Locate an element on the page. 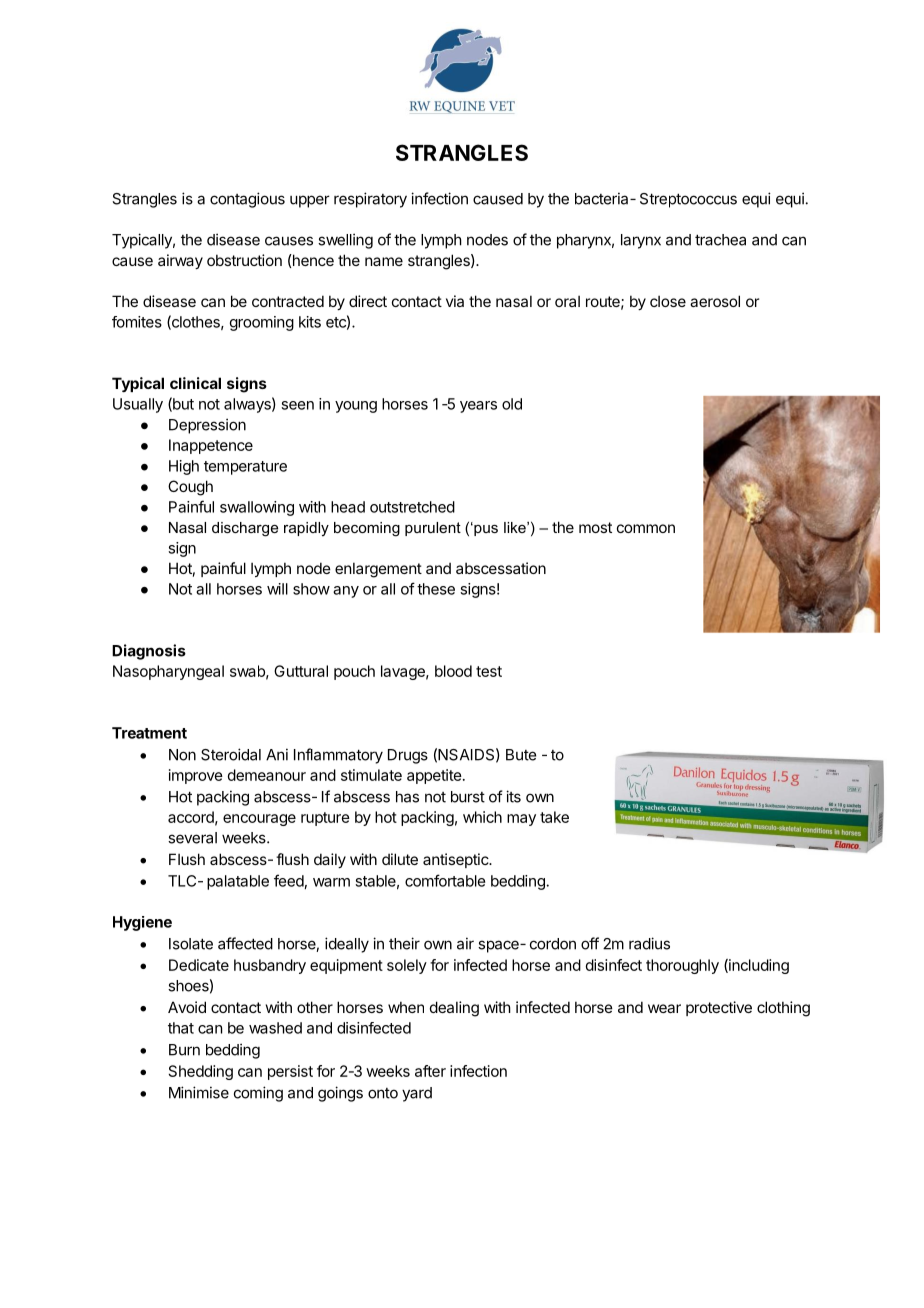 This image has height=1308, width=924. contagious is located at coordinates (247, 200).
